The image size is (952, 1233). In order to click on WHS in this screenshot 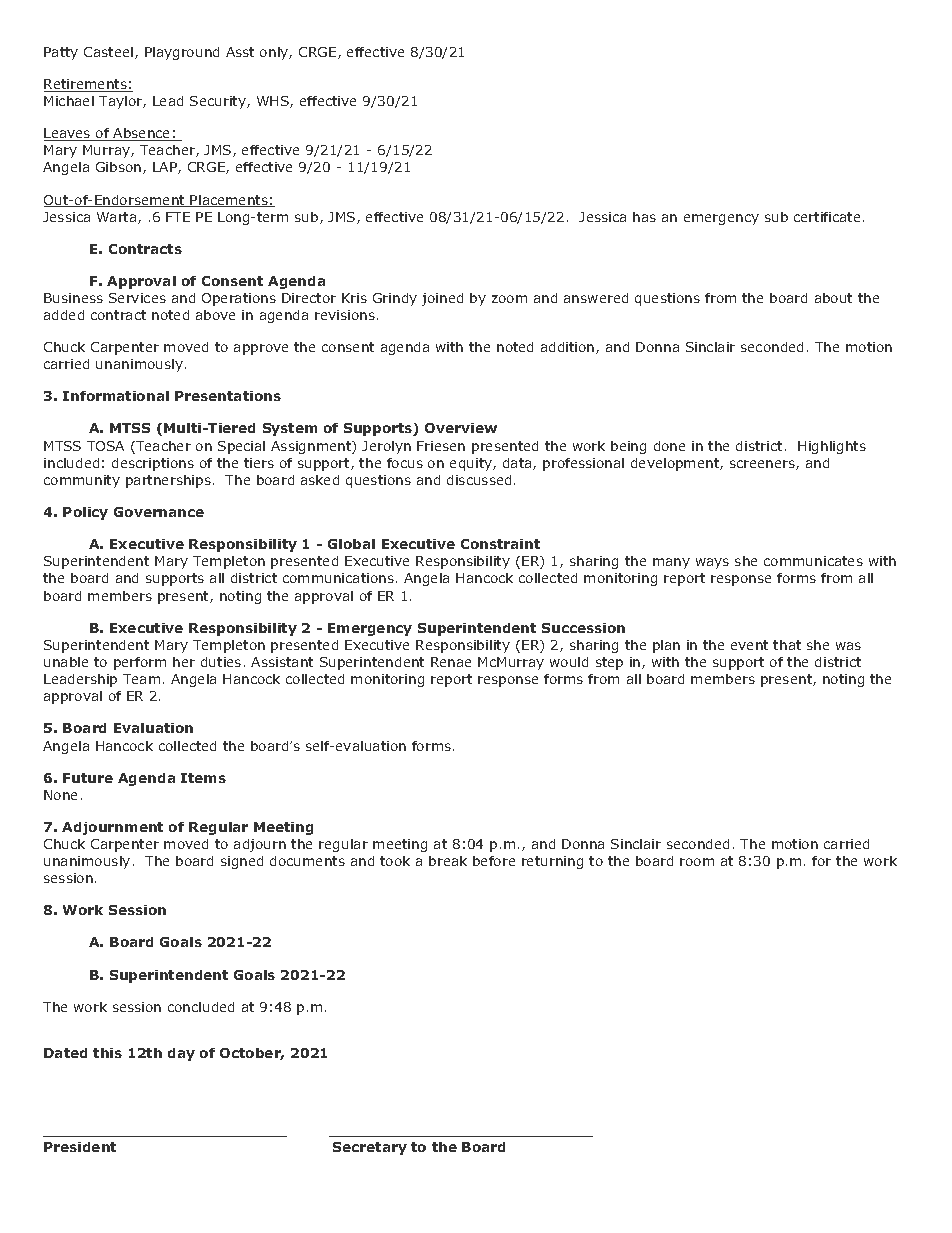, I will do `click(274, 102)`.
